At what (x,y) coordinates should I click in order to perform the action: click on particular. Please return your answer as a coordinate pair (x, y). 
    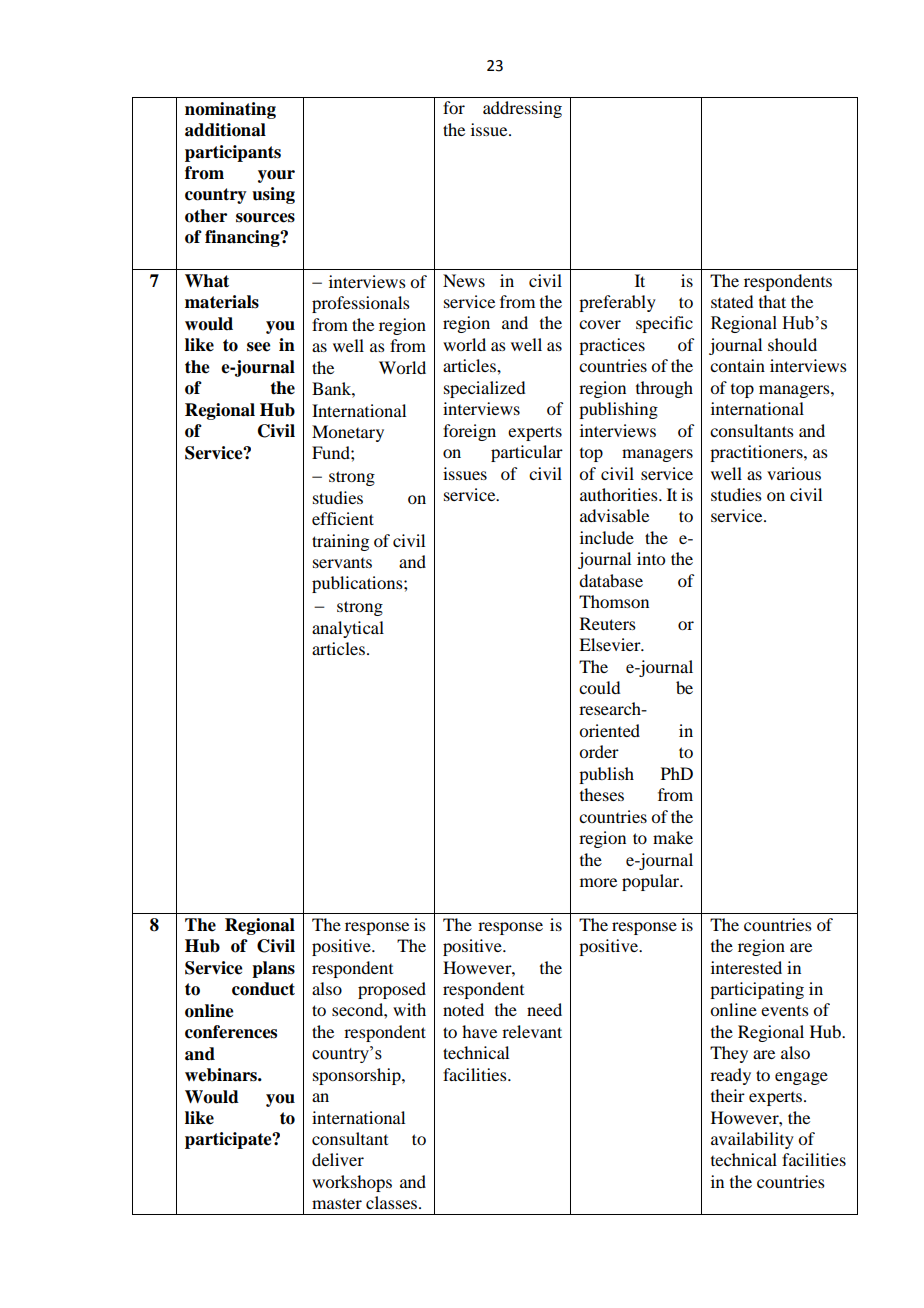
    Looking at the image, I should click on (527, 453).
